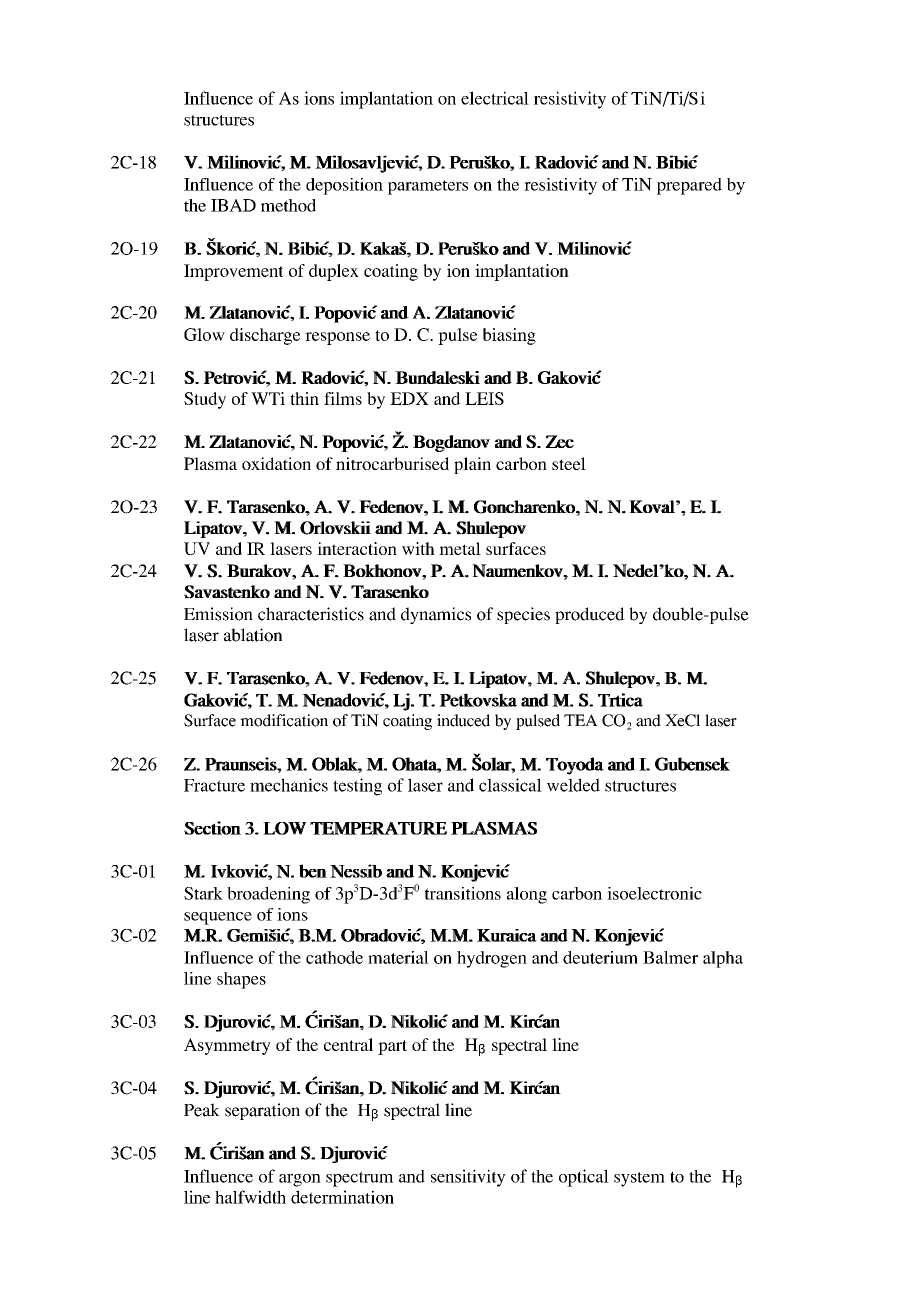  What do you see at coordinates (276, 463) in the screenshot?
I see `oxidation` at bounding box center [276, 463].
